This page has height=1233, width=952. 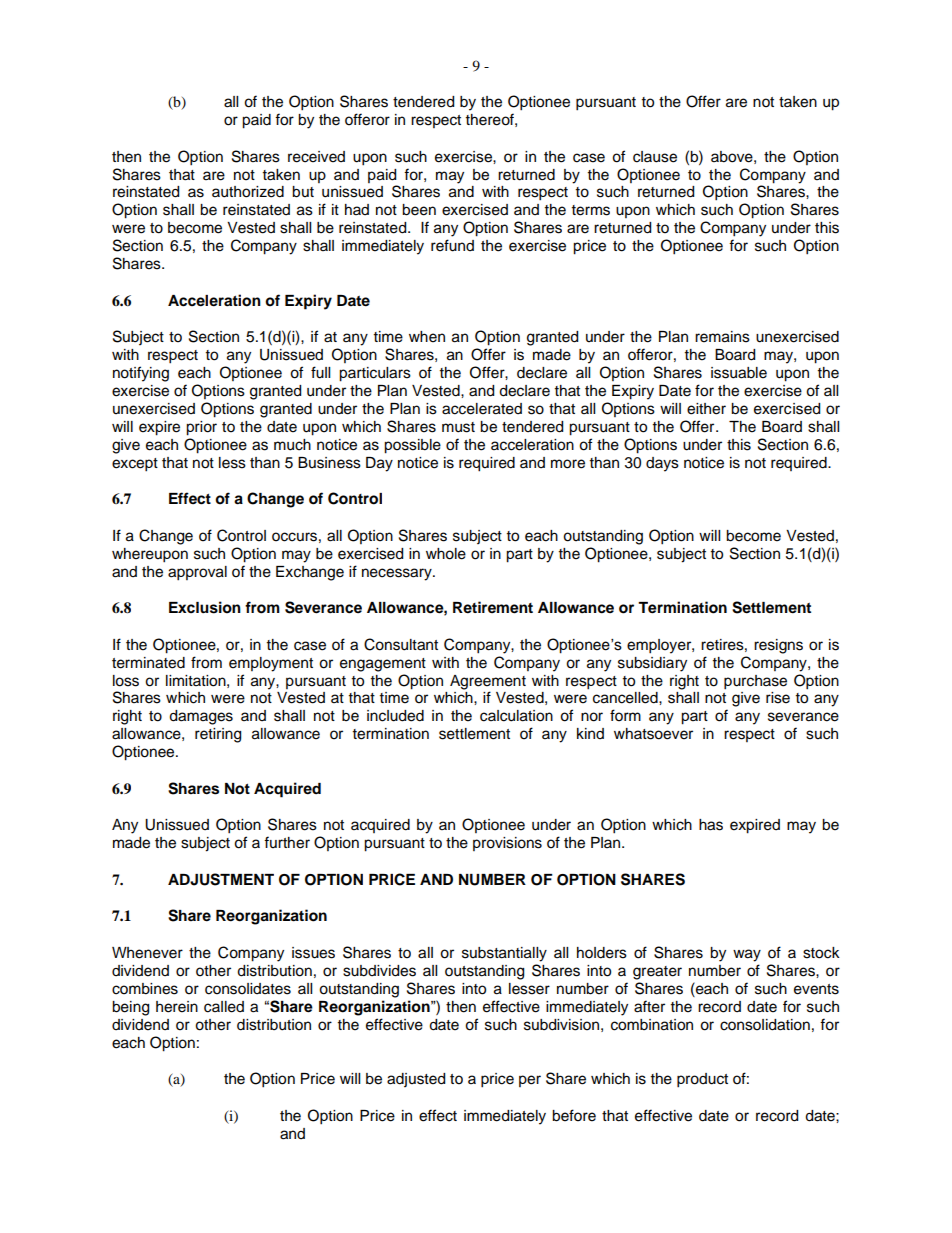 I want to click on approval, so click(x=197, y=573).
